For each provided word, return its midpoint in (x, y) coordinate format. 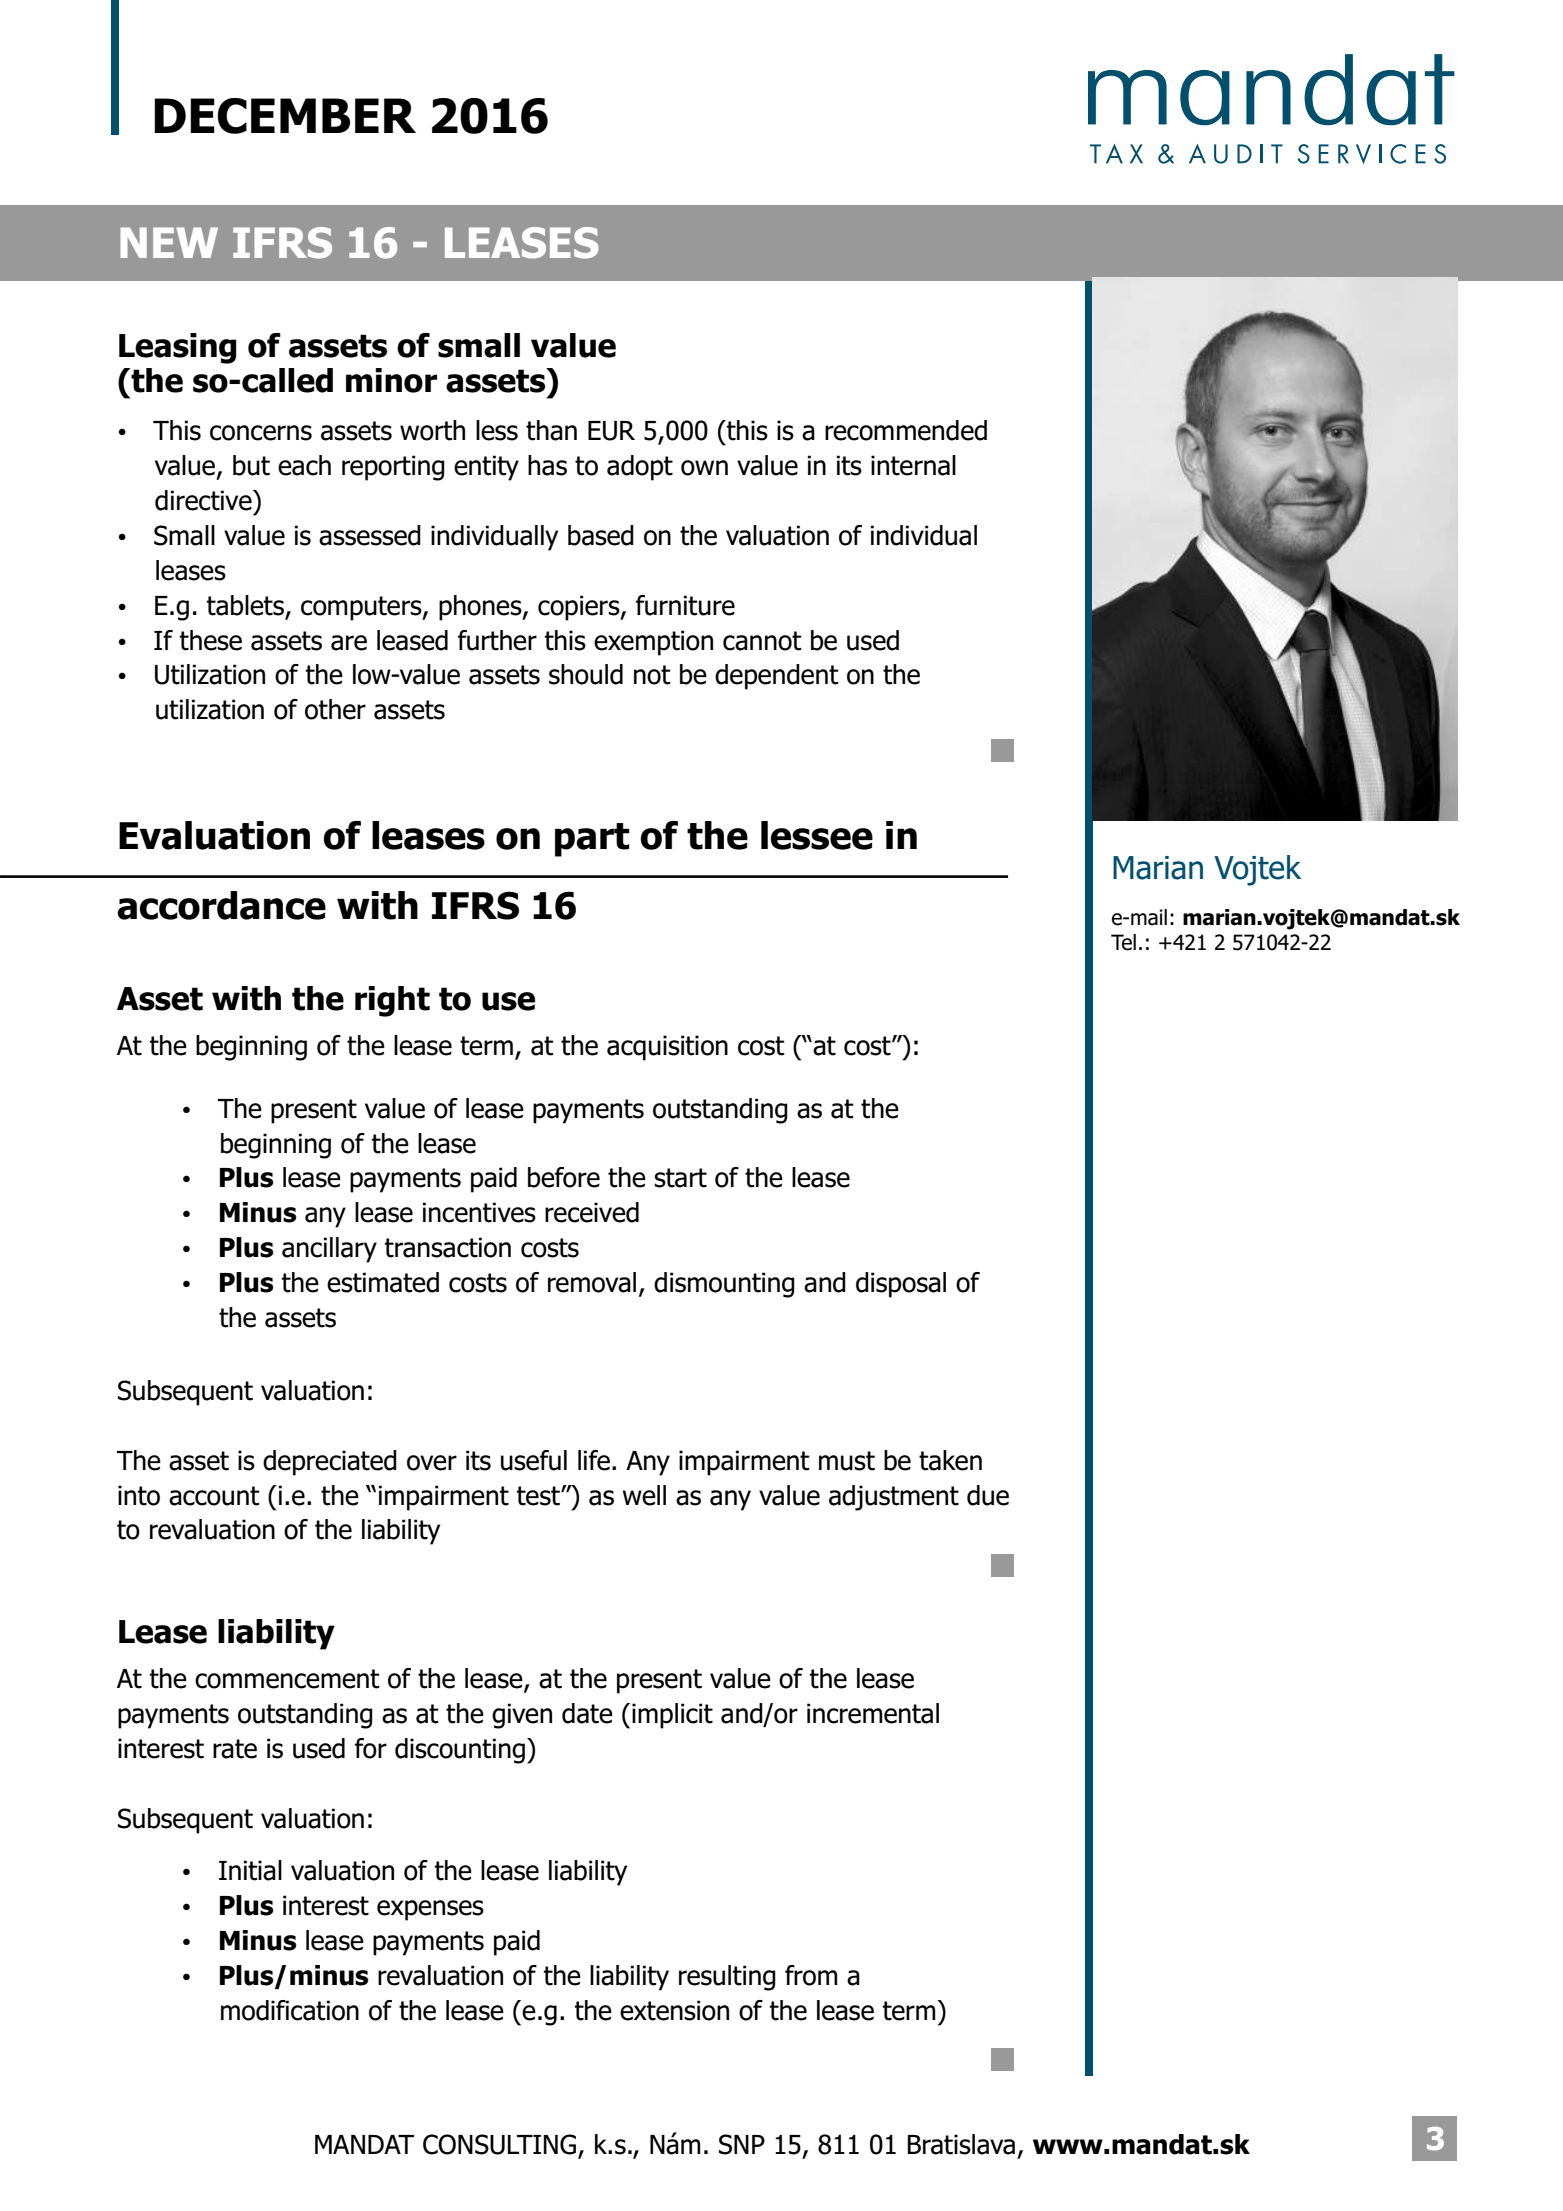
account (214, 1496)
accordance (221, 905)
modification (290, 2010)
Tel (1123, 942)
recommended (906, 430)
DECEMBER (285, 116)
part (592, 840)
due (988, 1495)
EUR (611, 431)
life (594, 1460)
